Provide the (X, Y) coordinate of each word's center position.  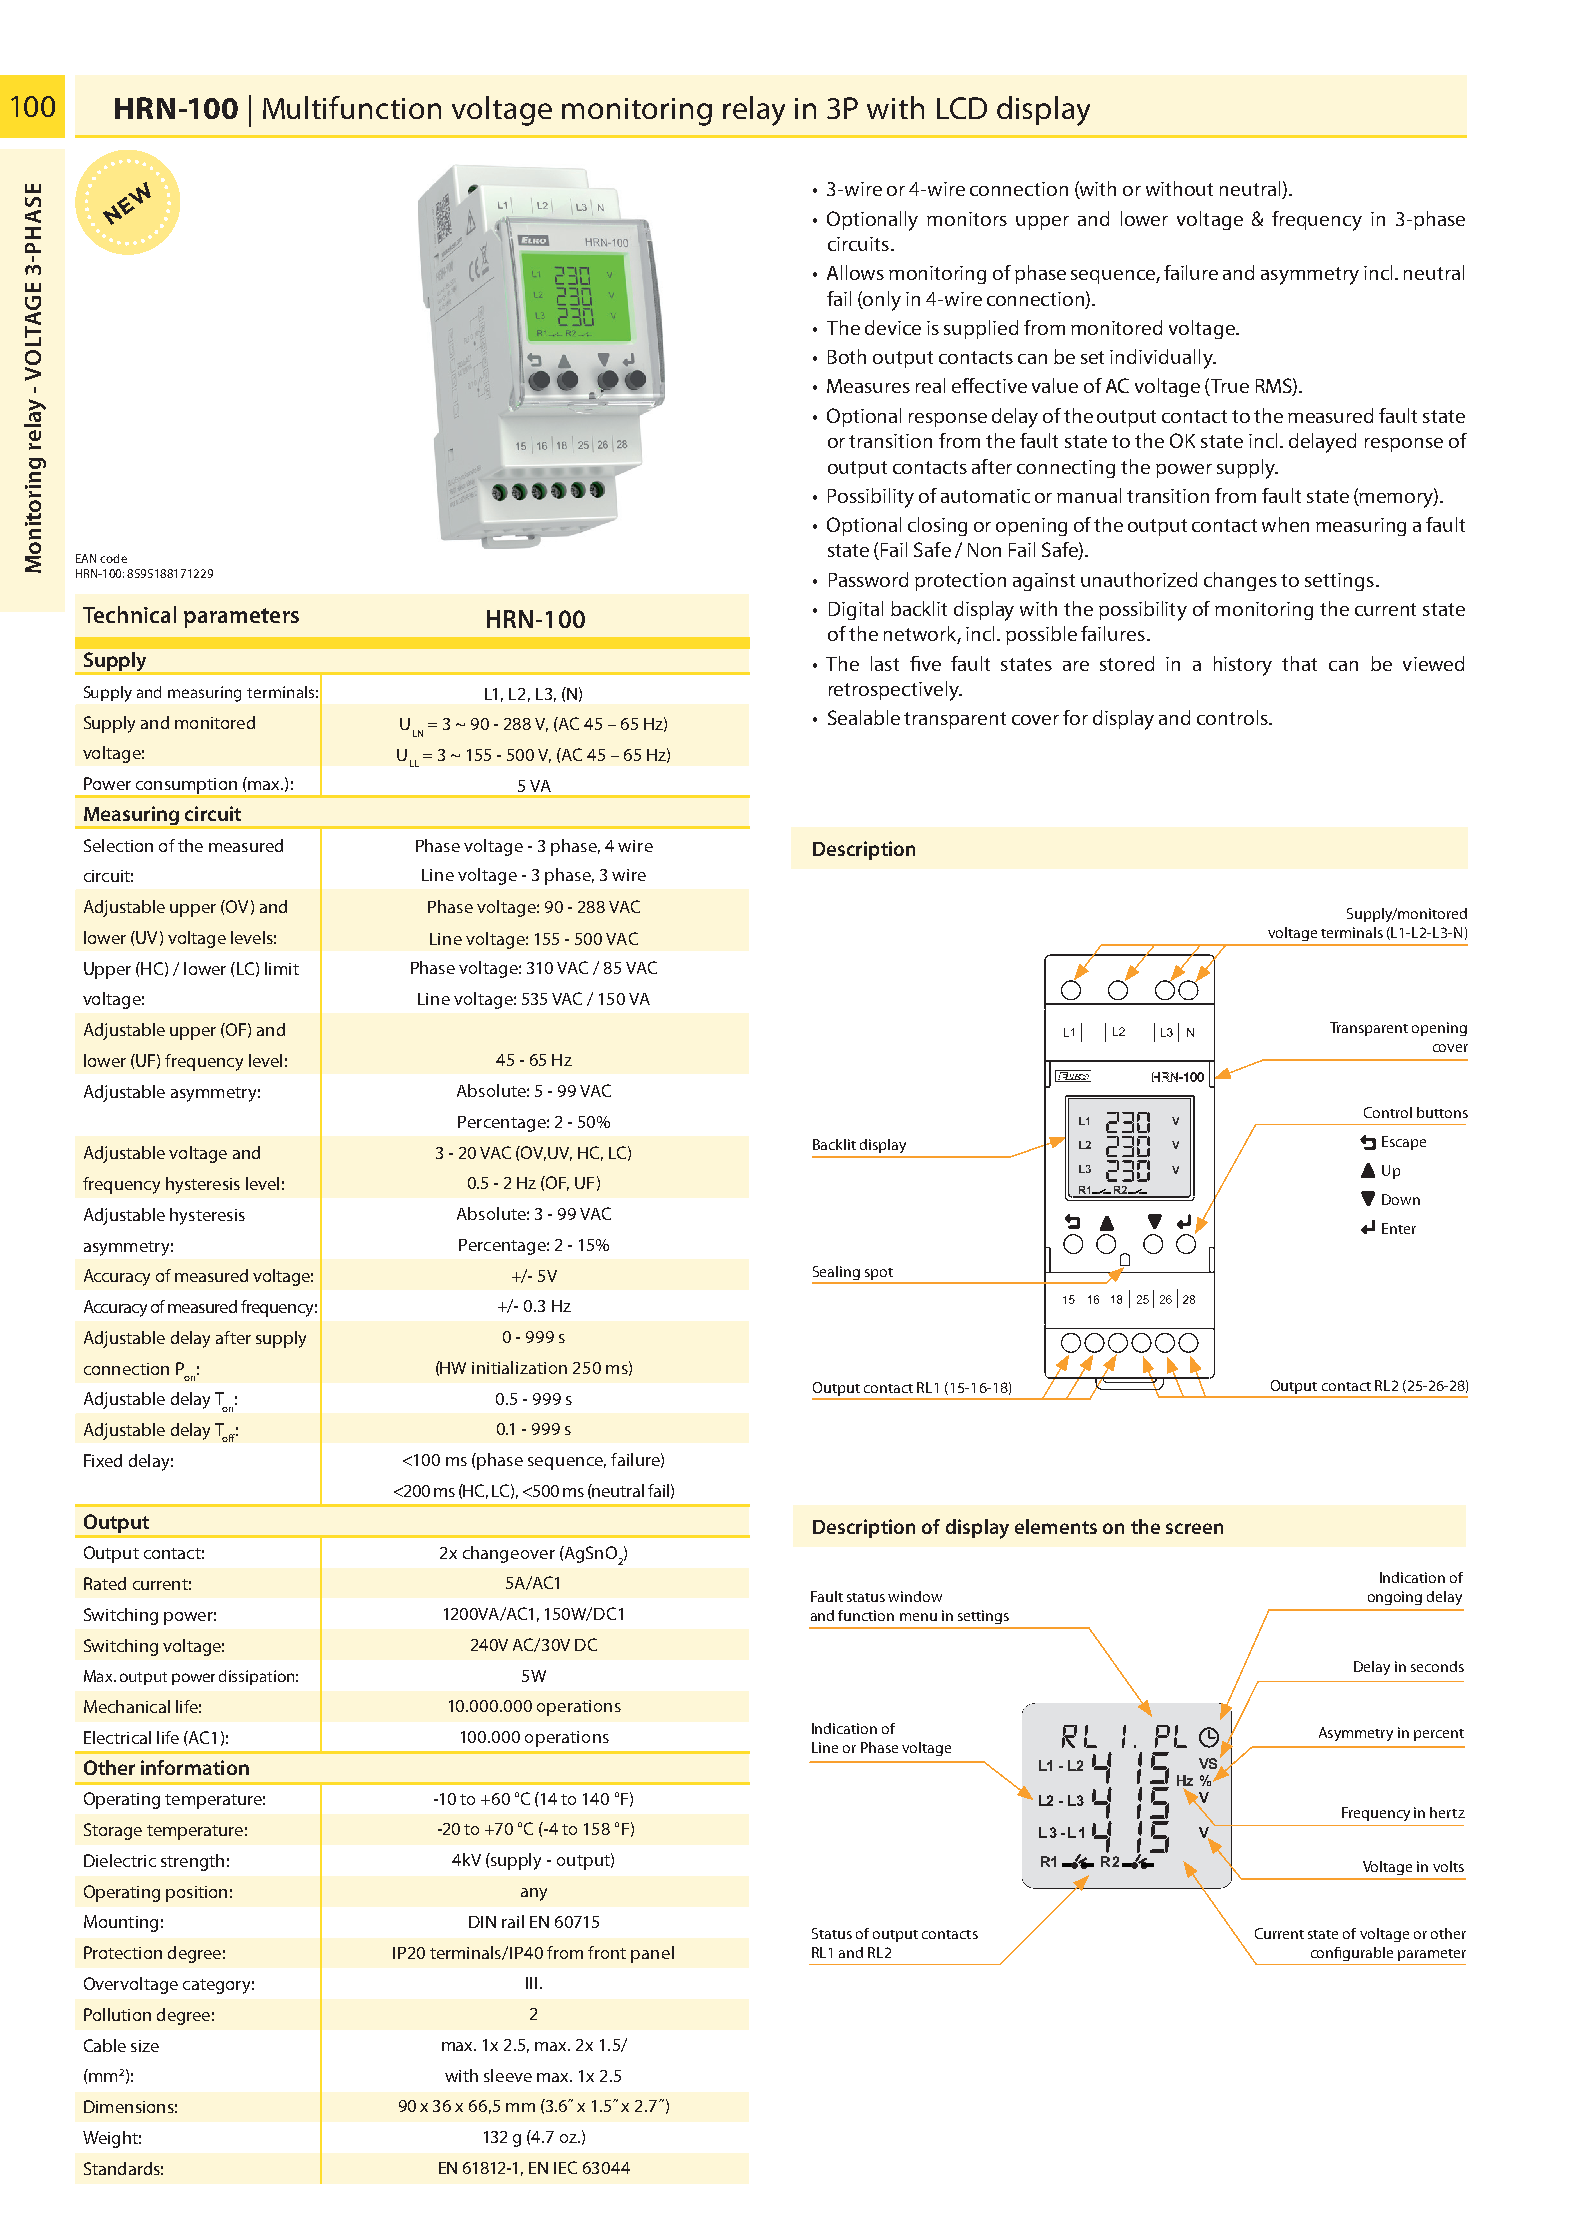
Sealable (864, 717)
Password (868, 579)
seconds (1437, 1666)
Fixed (103, 1460)
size (145, 2046)
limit (282, 968)
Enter (1399, 1228)
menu (918, 1617)
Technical (129, 614)
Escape (1404, 1143)
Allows (855, 272)
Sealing (837, 1274)
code (113, 558)
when (1285, 524)
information (195, 1767)
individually (1162, 359)
